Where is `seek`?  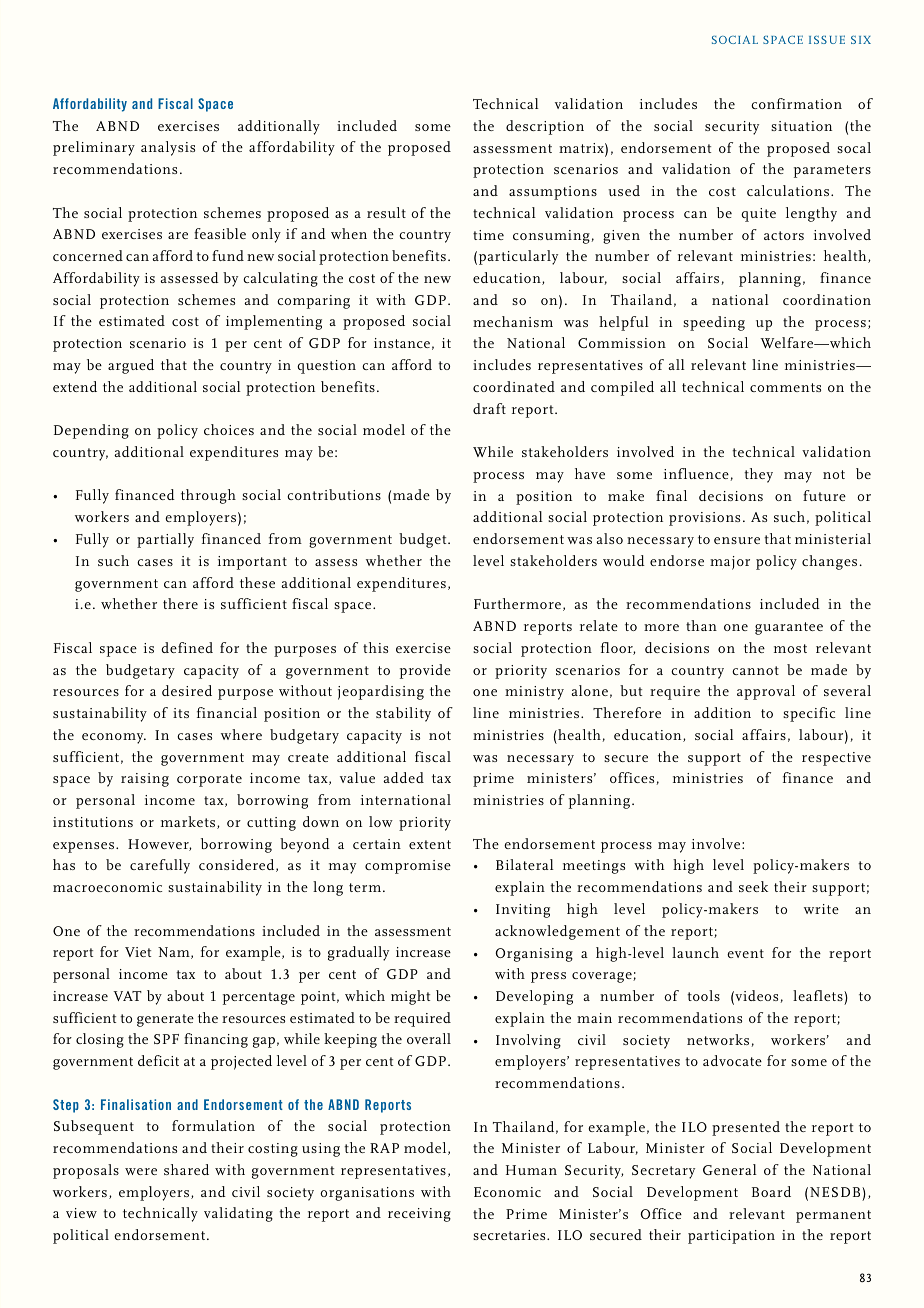 seek is located at coordinates (753, 886).
